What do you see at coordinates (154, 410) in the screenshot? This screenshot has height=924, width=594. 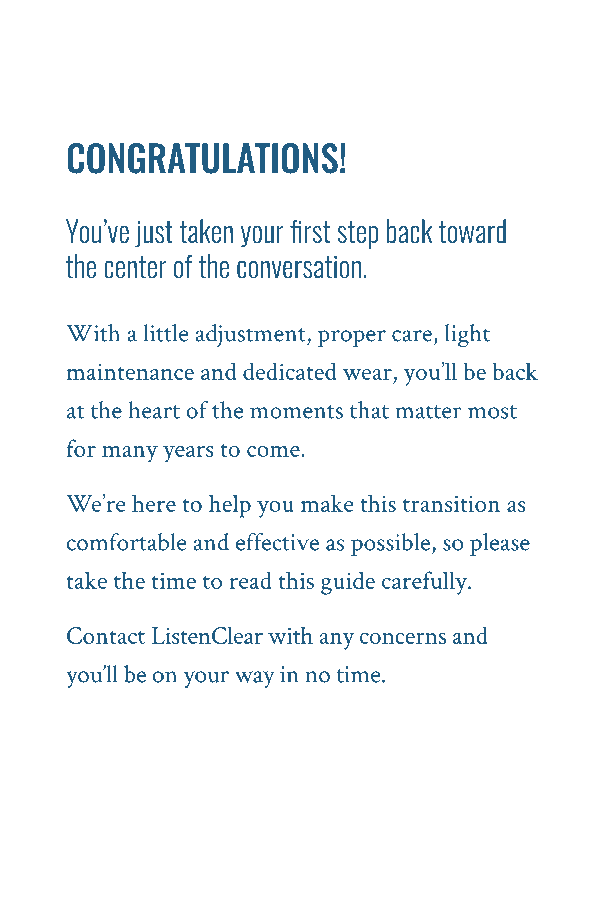 I see `heart` at bounding box center [154, 410].
